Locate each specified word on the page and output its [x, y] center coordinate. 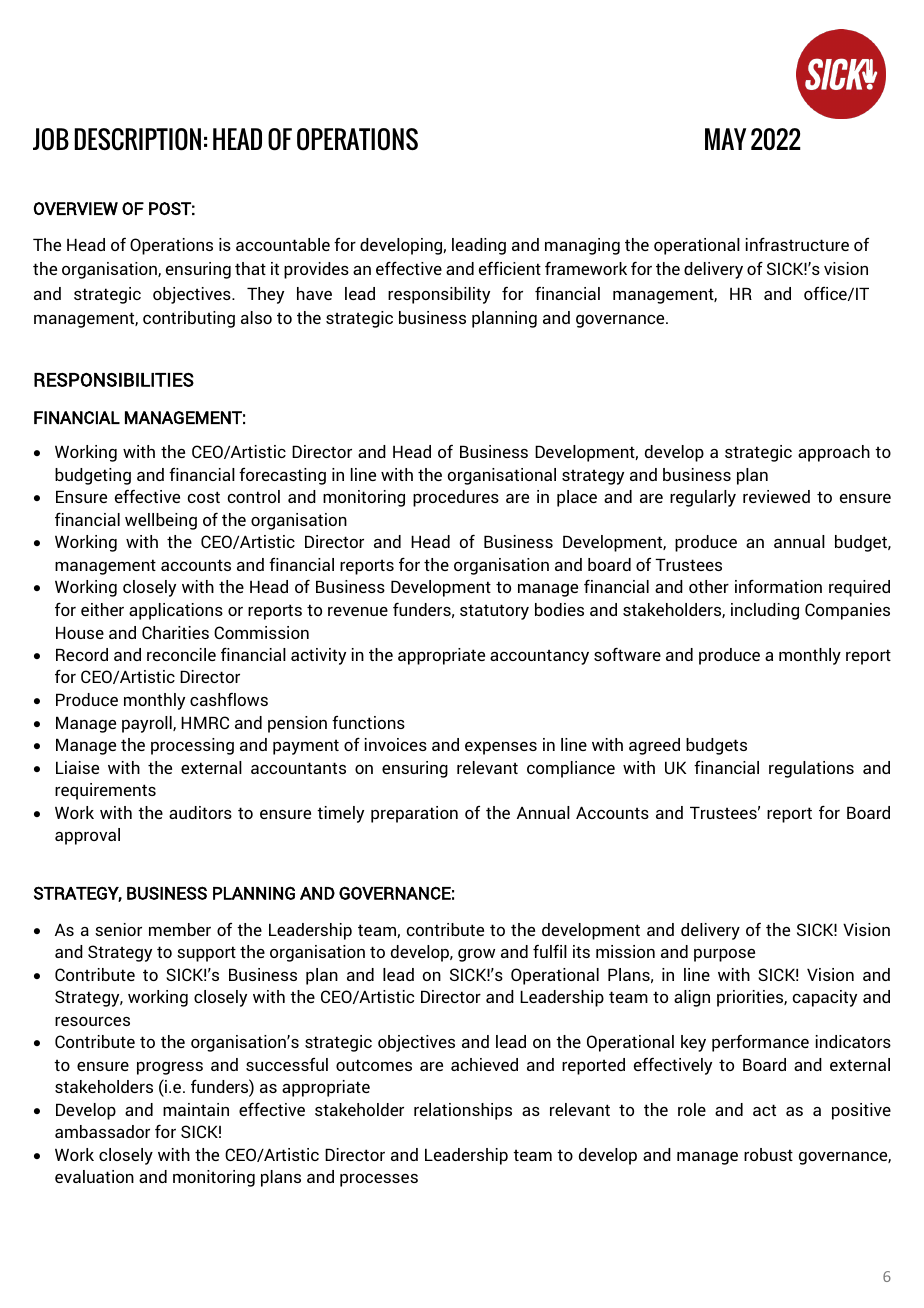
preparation [414, 814]
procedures [456, 498]
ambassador [102, 1131]
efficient [510, 268]
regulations [811, 769]
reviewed [776, 496]
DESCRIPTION [137, 139]
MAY [725, 139]
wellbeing [161, 521]
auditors [200, 812]
